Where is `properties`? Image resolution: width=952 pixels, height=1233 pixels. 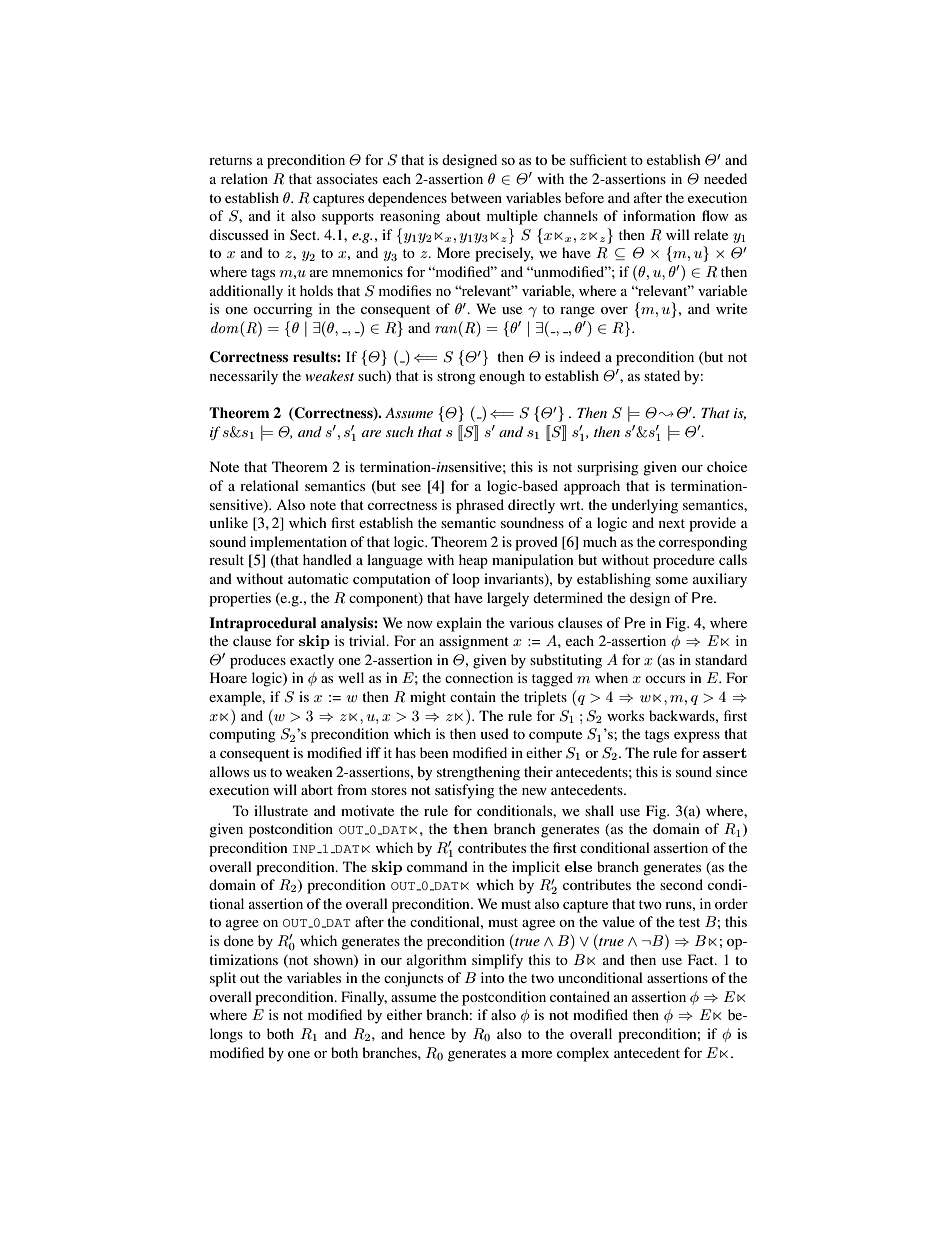
properties is located at coordinates (240, 599).
